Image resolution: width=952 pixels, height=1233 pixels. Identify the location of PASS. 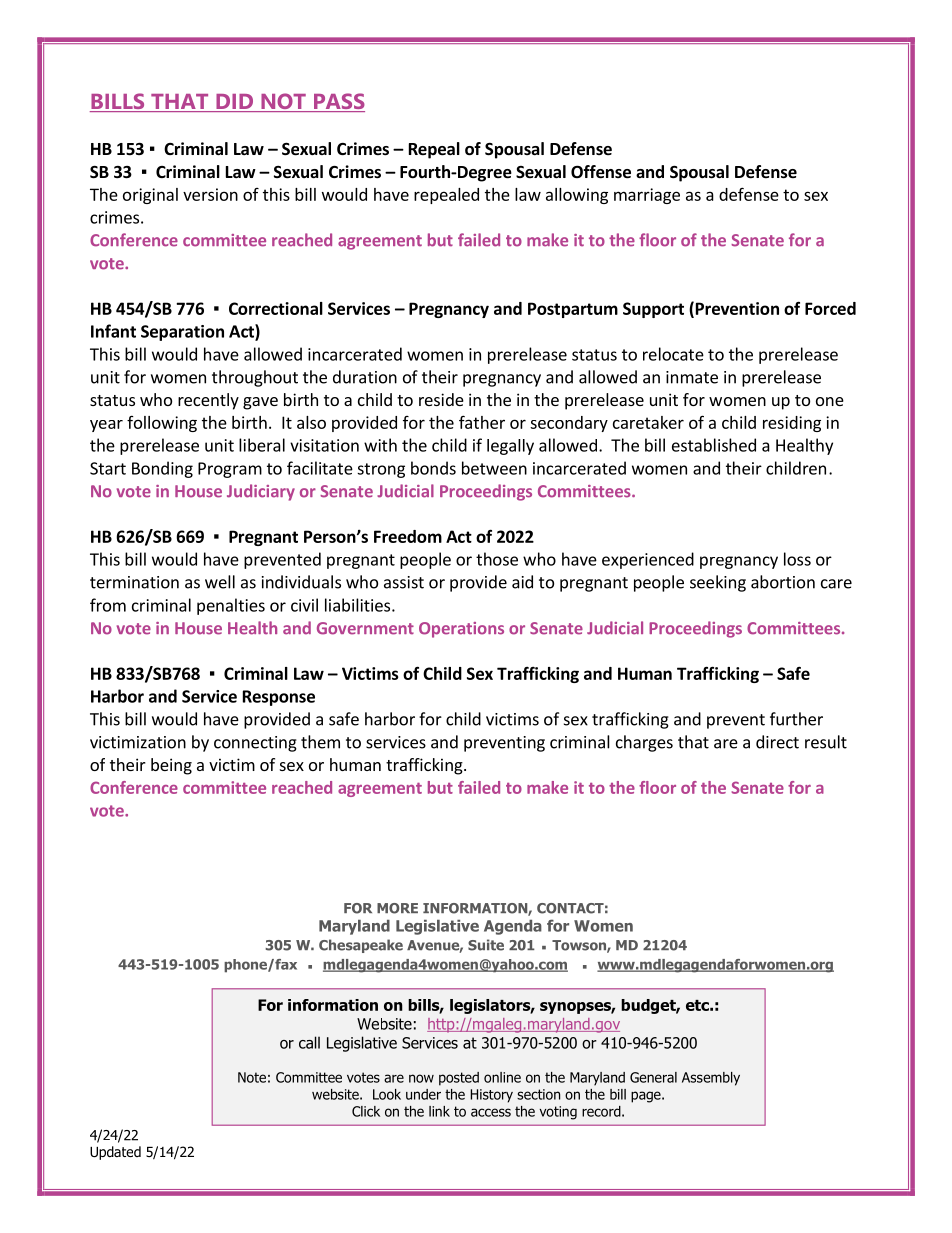
(338, 102).
